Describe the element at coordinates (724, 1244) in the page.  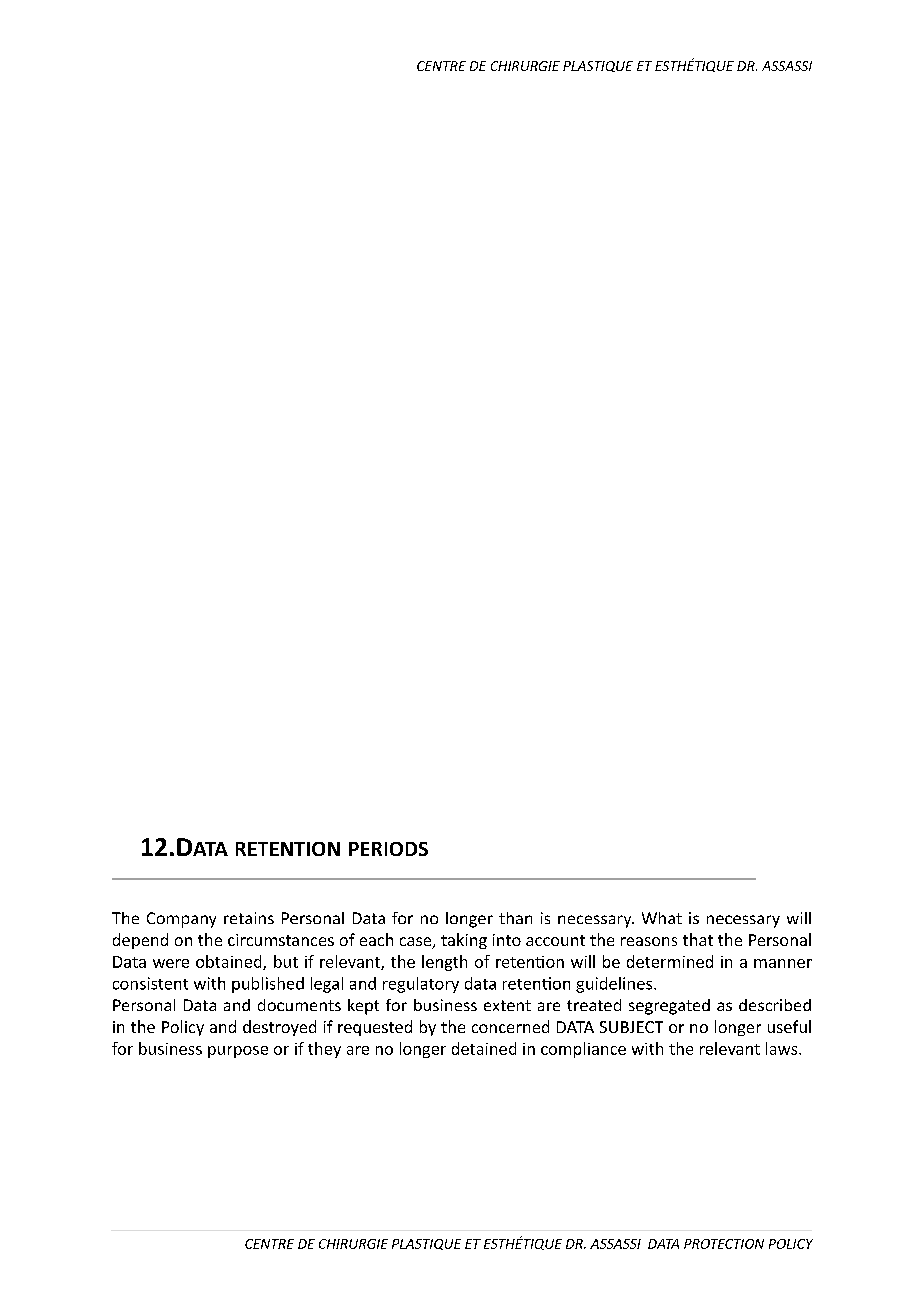
I see `PROTECTION` at that location.
